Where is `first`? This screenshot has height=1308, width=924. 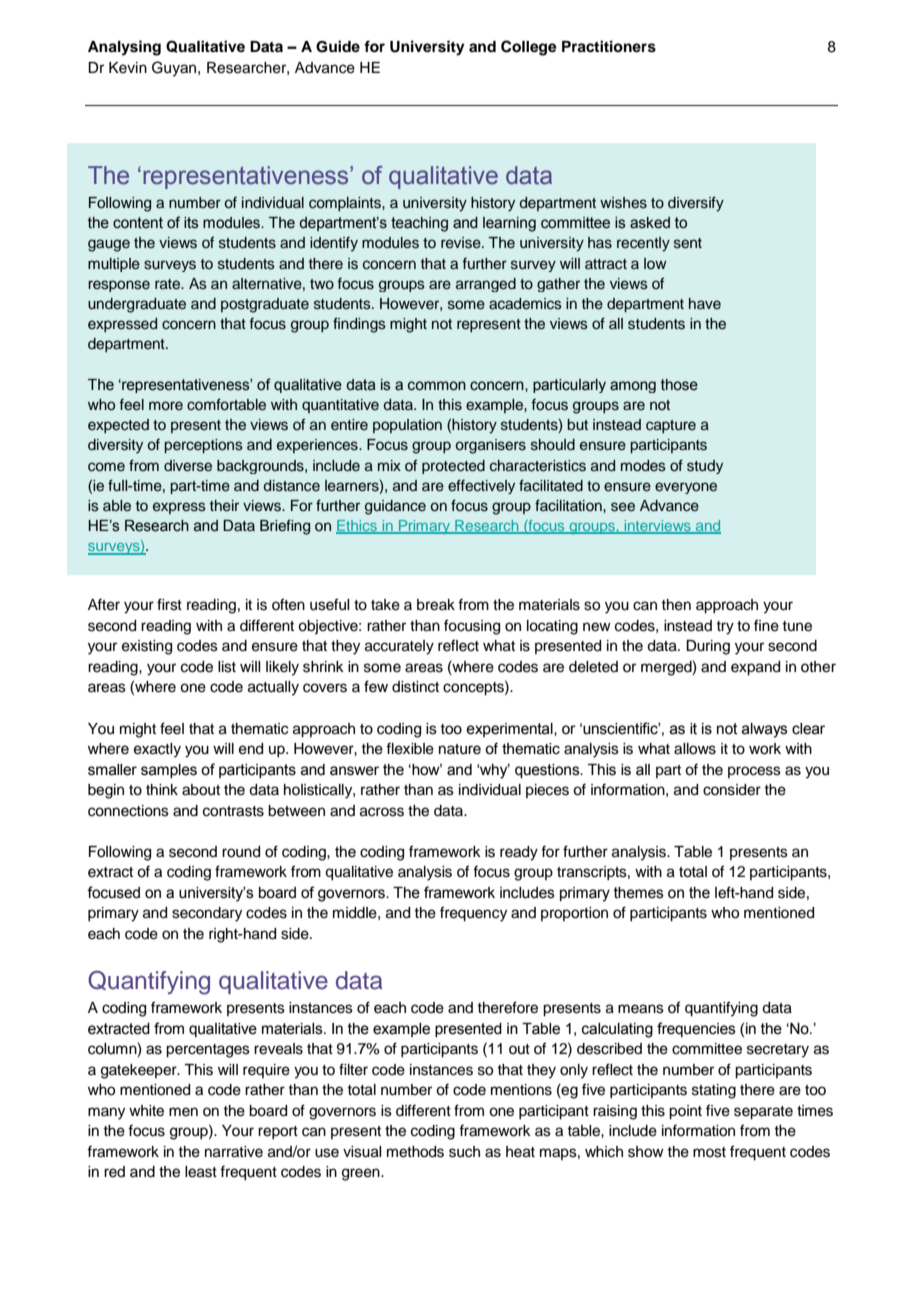
first is located at coordinates (169, 604).
